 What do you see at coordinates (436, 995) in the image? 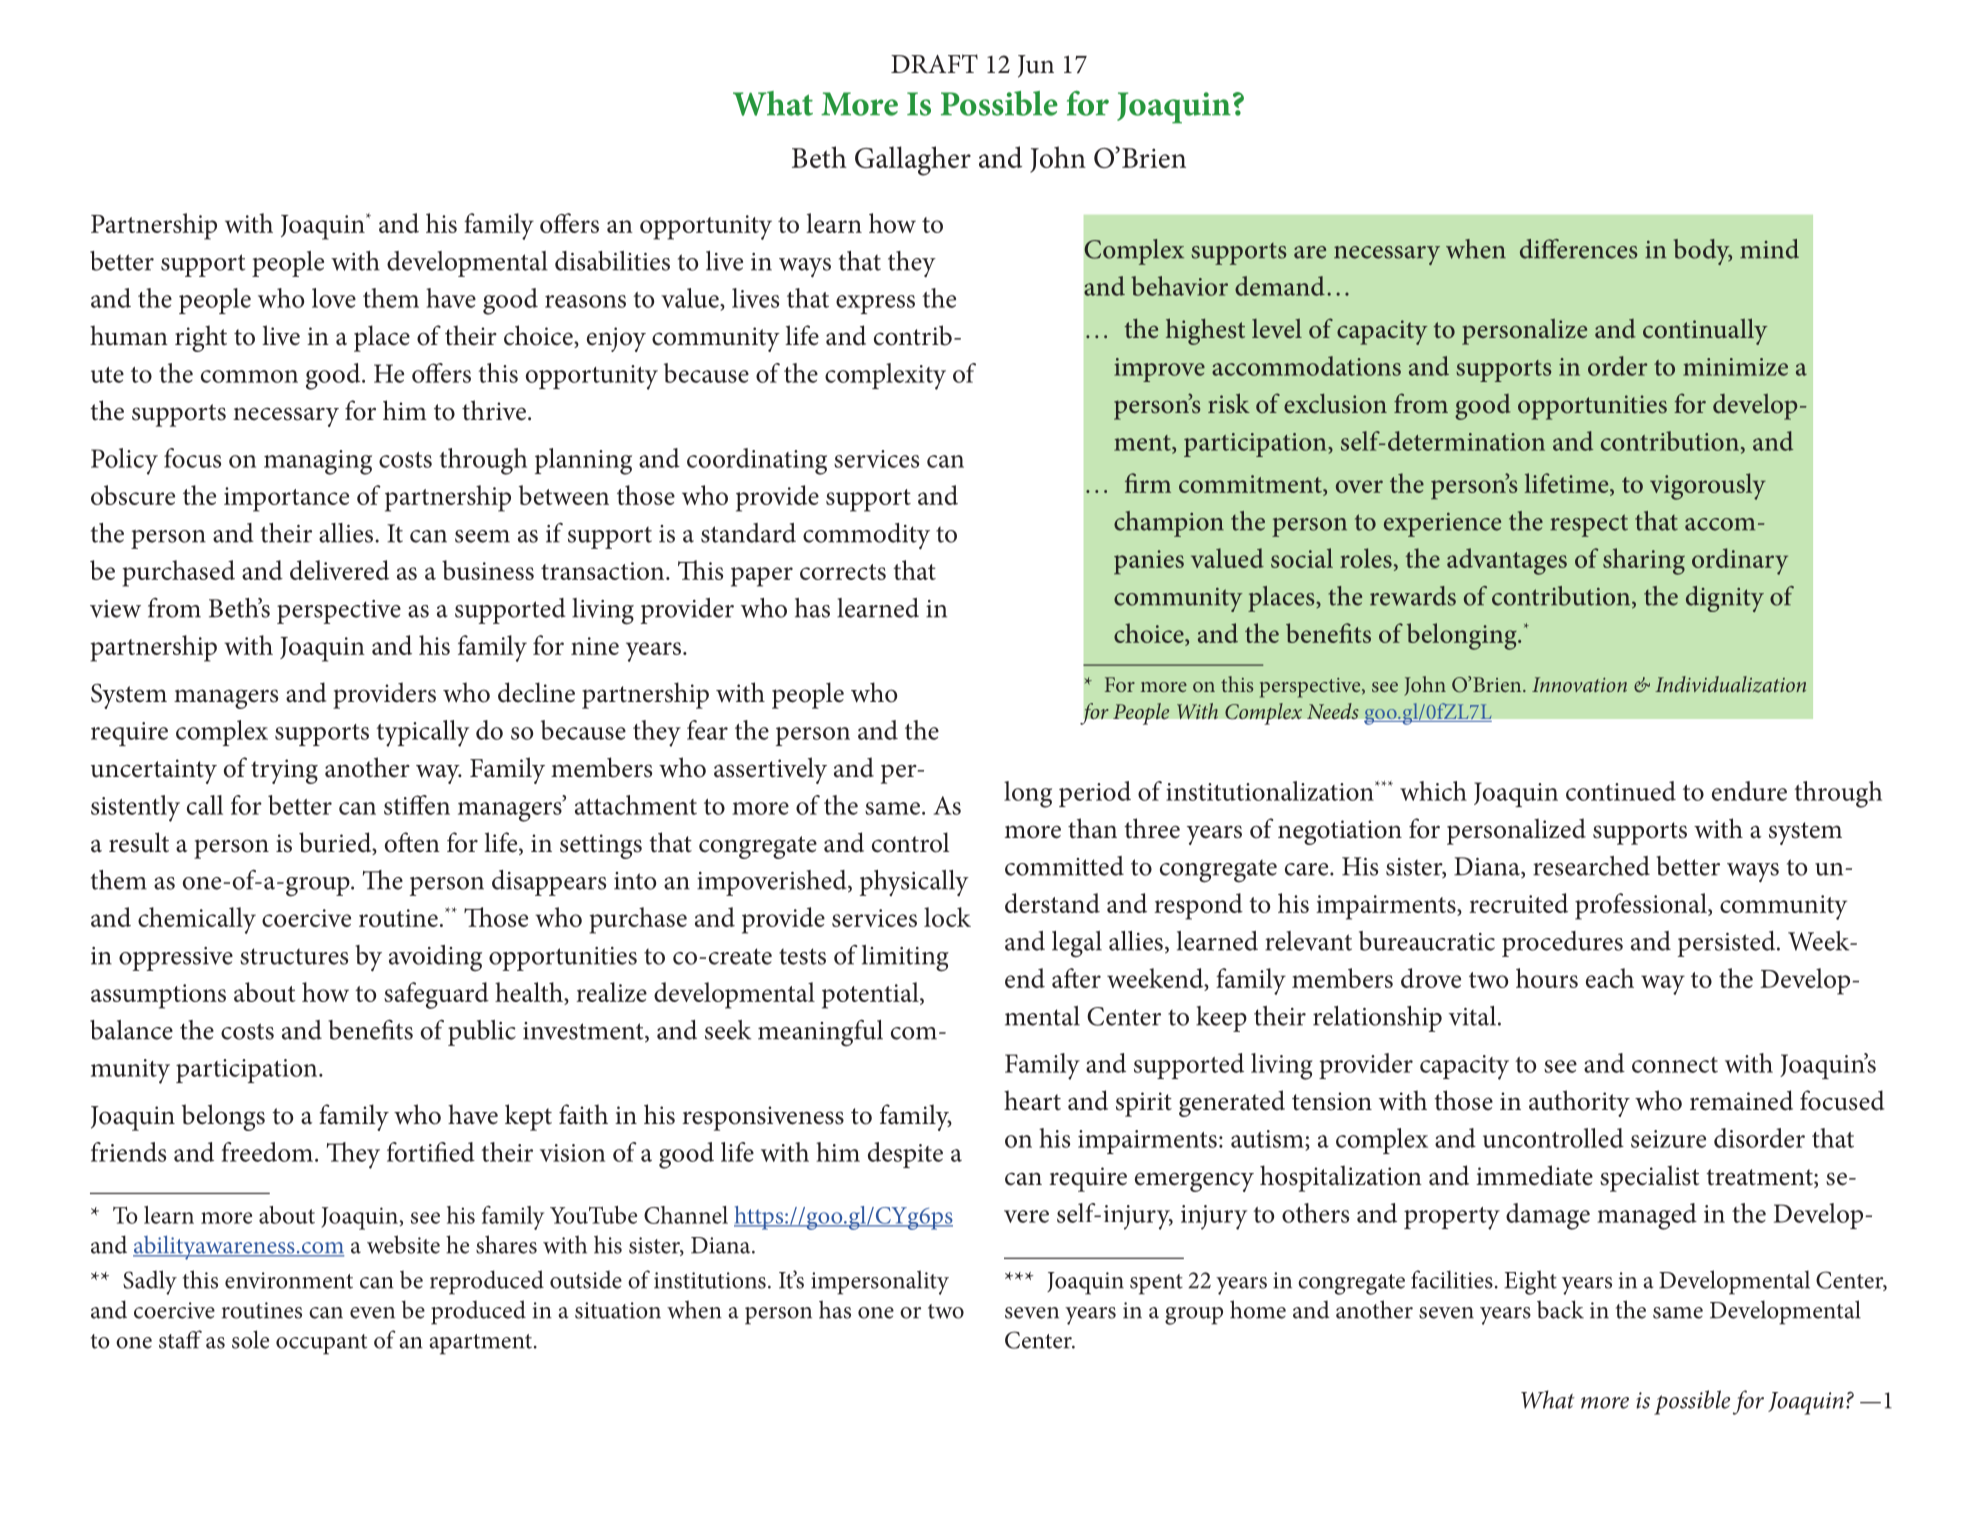
I see `safeguard` at bounding box center [436, 995].
